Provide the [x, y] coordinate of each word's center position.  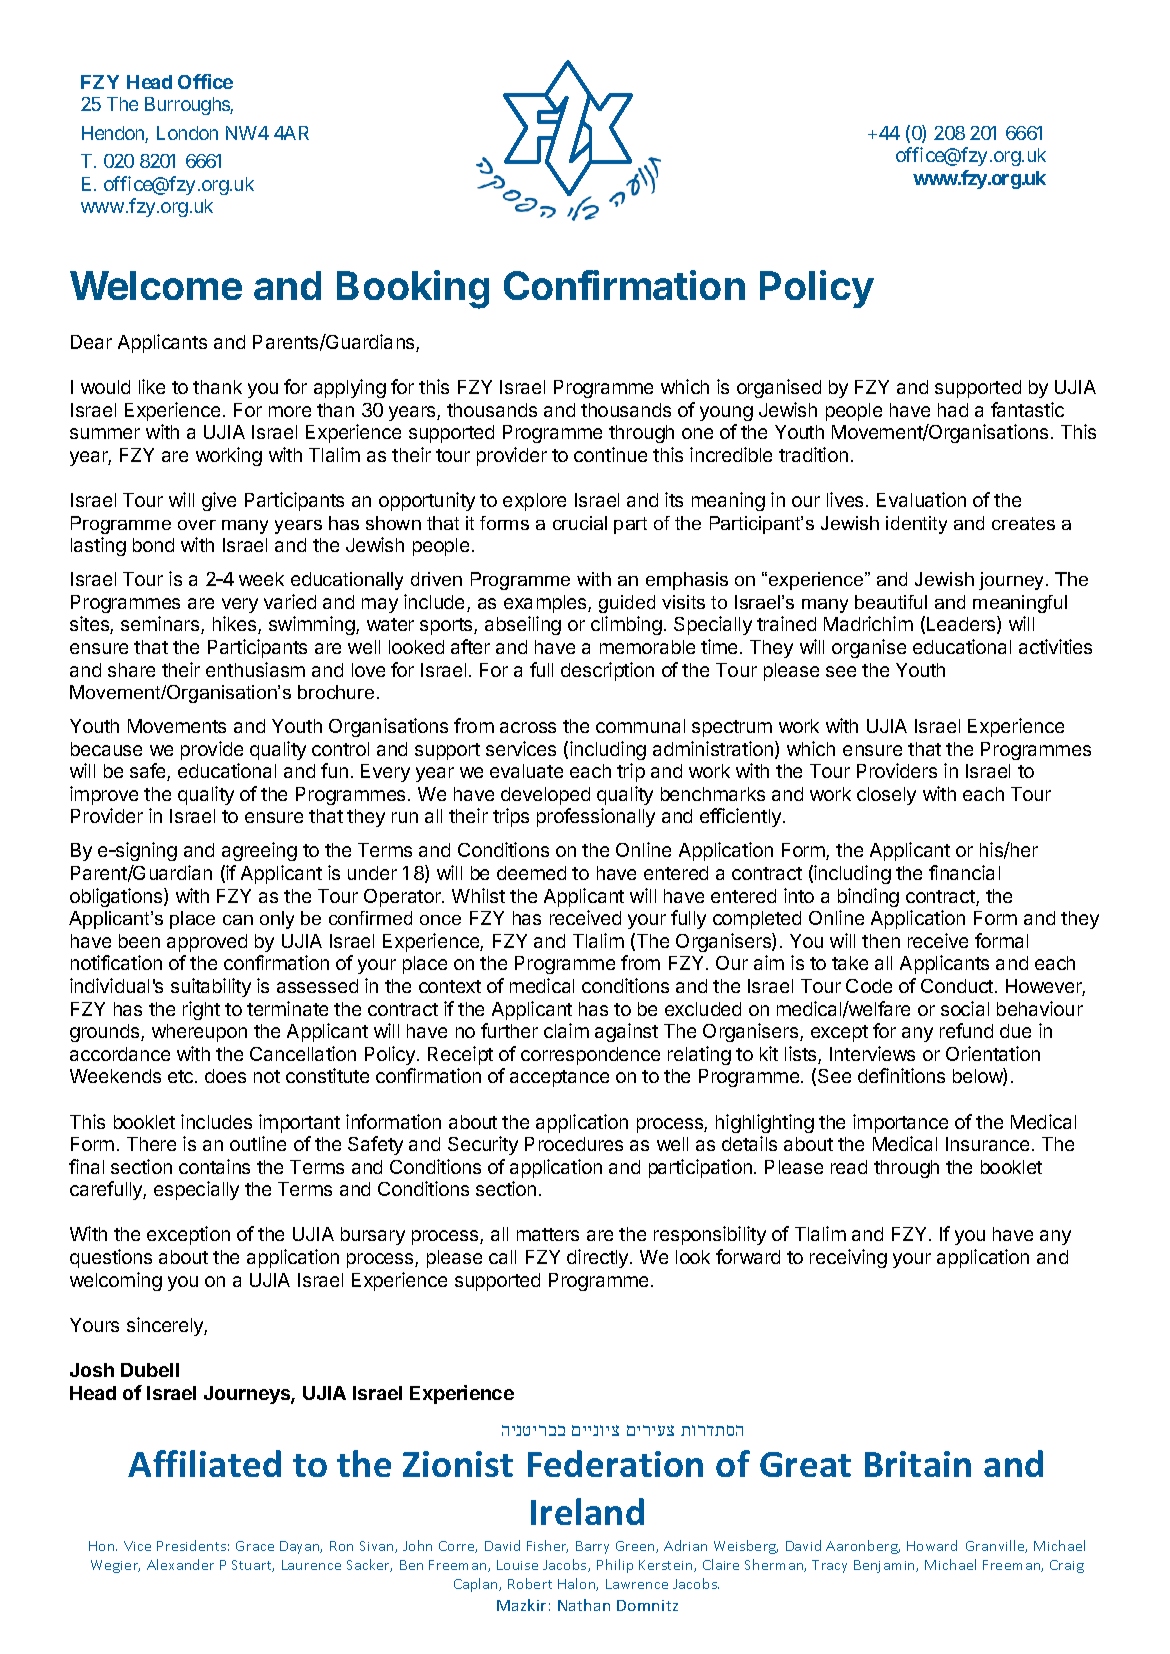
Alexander [180, 1564]
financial [964, 872]
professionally [596, 817]
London [187, 133]
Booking [413, 289]
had [953, 410]
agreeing [259, 851]
